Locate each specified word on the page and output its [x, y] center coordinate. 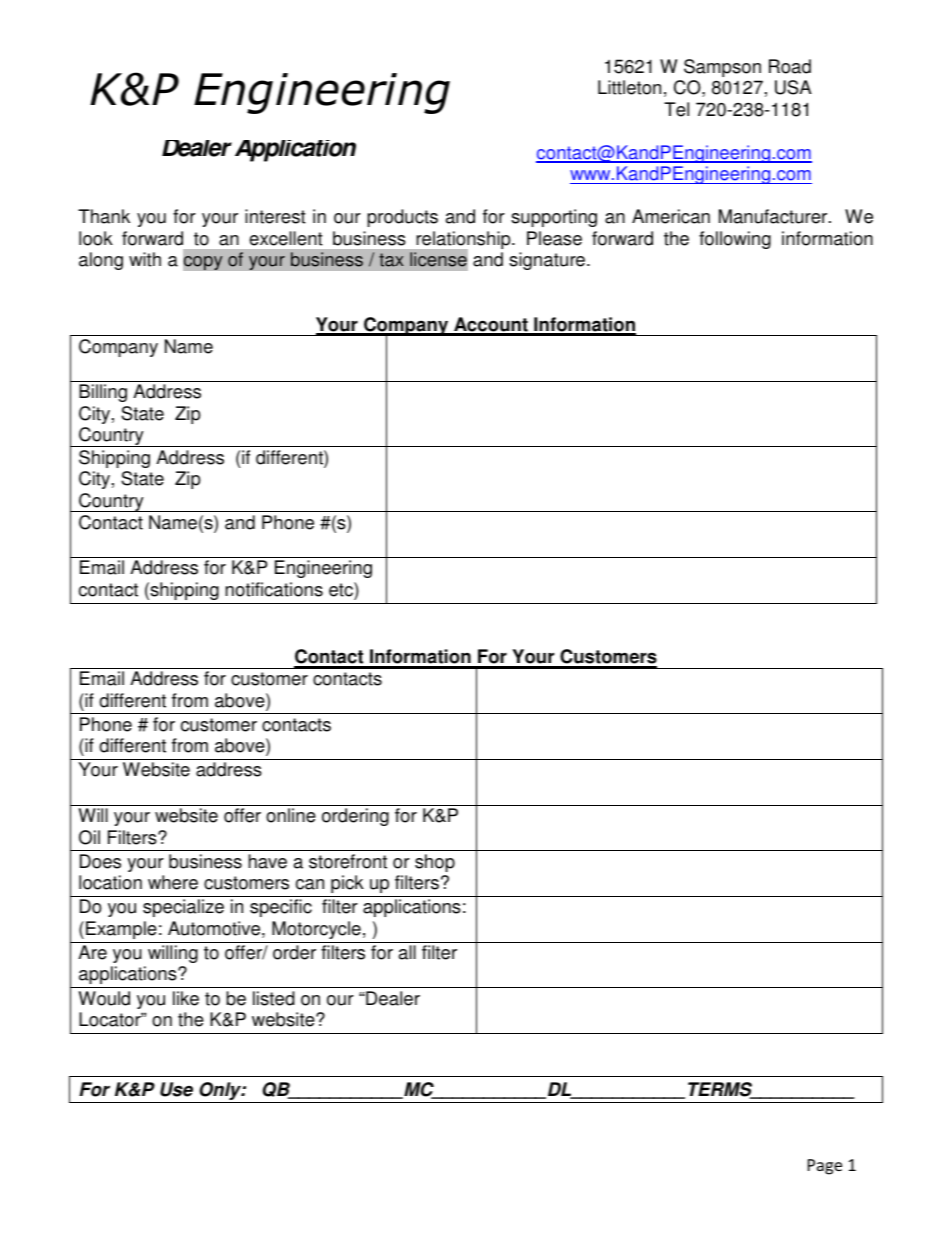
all [407, 952]
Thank [104, 216]
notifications [274, 589]
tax [391, 260]
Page [825, 1167]
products [402, 218]
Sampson [722, 68]
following [735, 240]
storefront [348, 861]
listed [274, 998]
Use [176, 1089]
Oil [89, 837]
